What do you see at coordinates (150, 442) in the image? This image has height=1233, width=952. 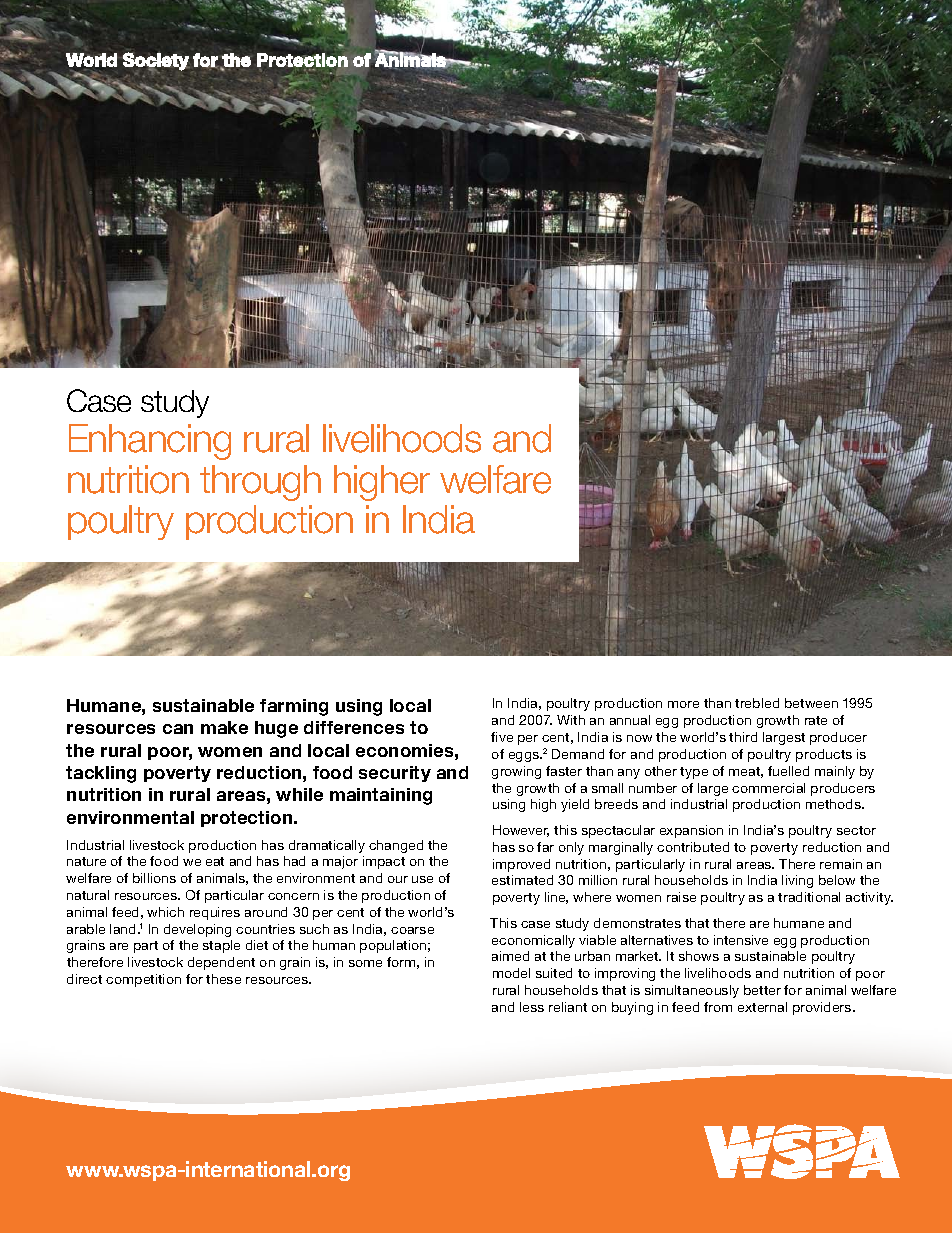 I see `Enhancing` at bounding box center [150, 442].
